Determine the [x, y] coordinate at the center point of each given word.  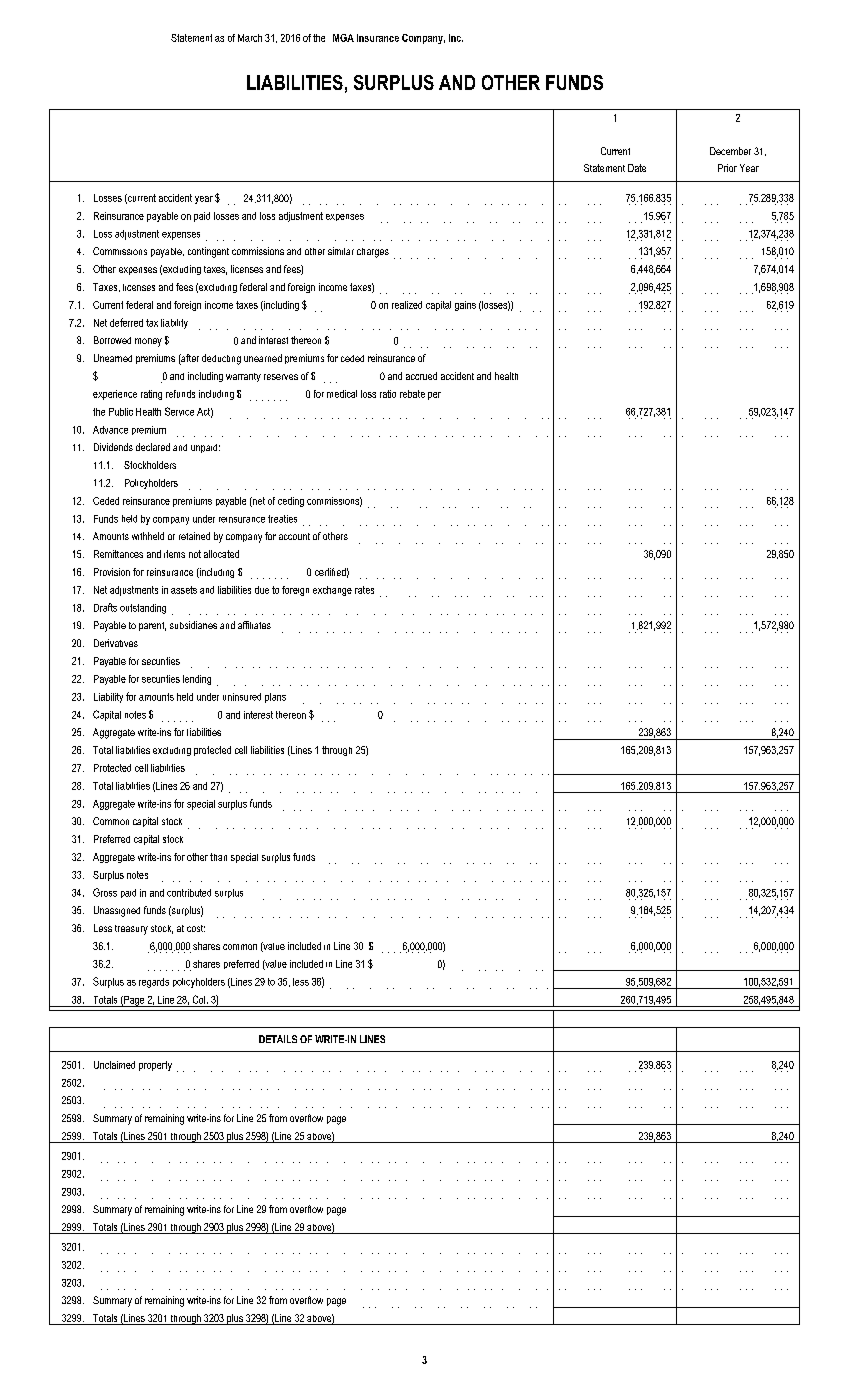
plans [275, 698]
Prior [727, 168]
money [148, 342]
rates [364, 590]
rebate [412, 394]
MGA [343, 38]
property [155, 1066]
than [218, 857]
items [174, 554]
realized [407, 305]
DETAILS [278, 1039]
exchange [332, 591]
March [250, 38]
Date [637, 168]
